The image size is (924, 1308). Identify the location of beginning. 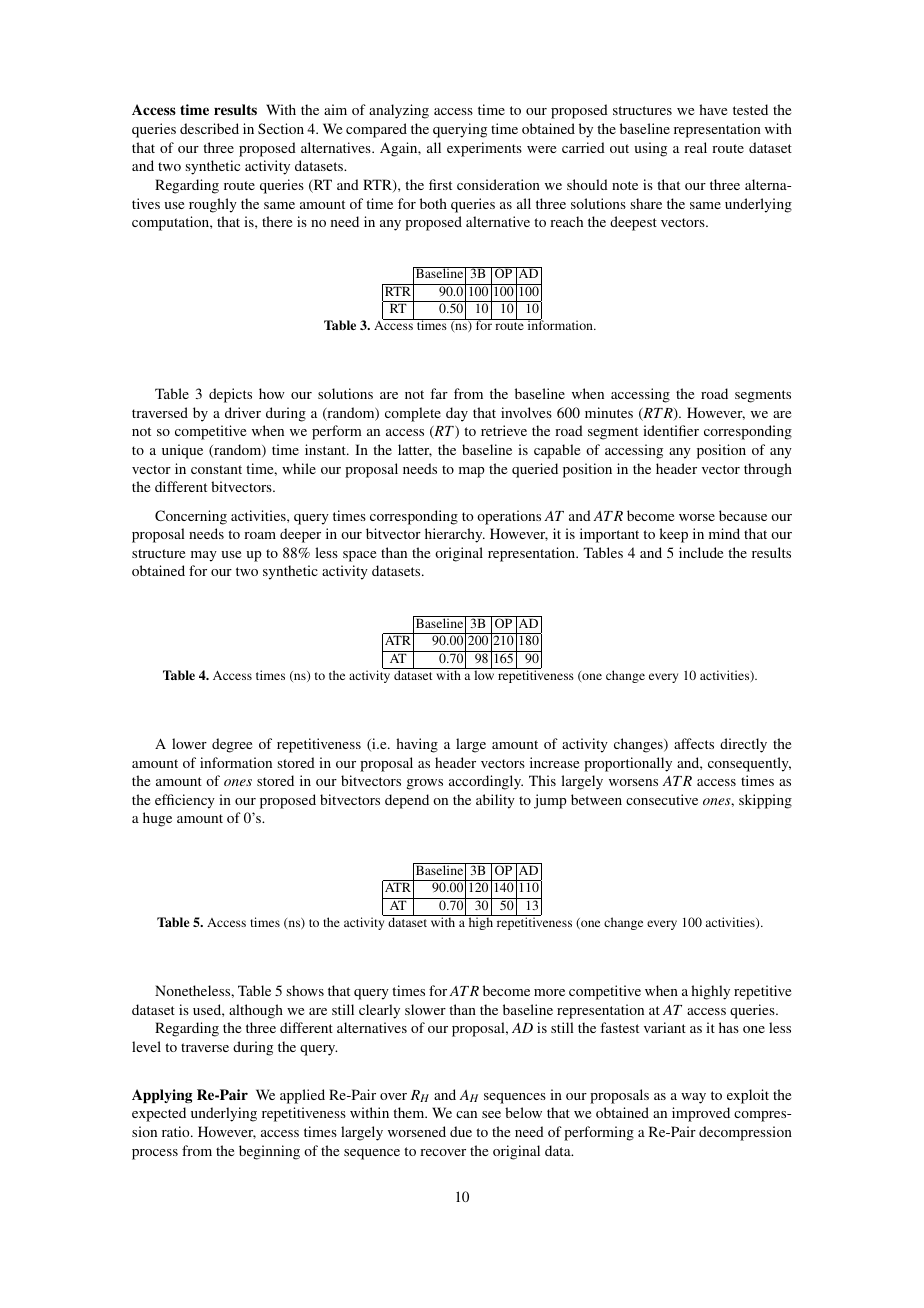
(269, 1152).
